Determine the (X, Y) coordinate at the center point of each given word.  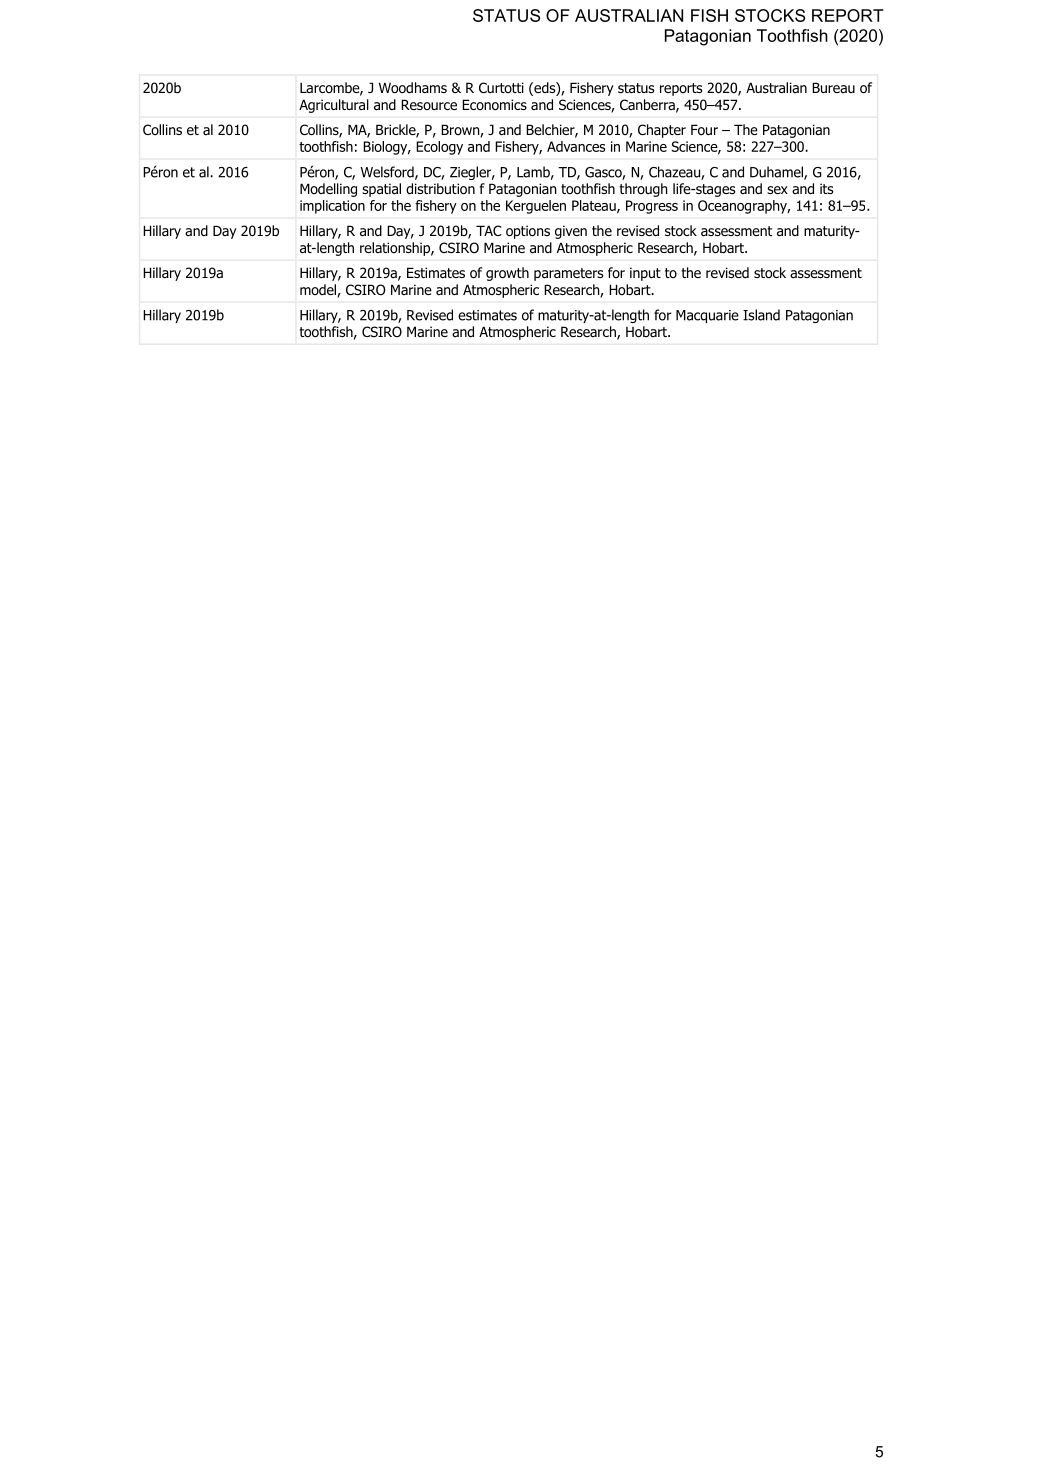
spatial (381, 190)
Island (761, 315)
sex (777, 190)
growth (507, 274)
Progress (652, 207)
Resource (429, 104)
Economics (494, 105)
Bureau (833, 87)
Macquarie (707, 316)
